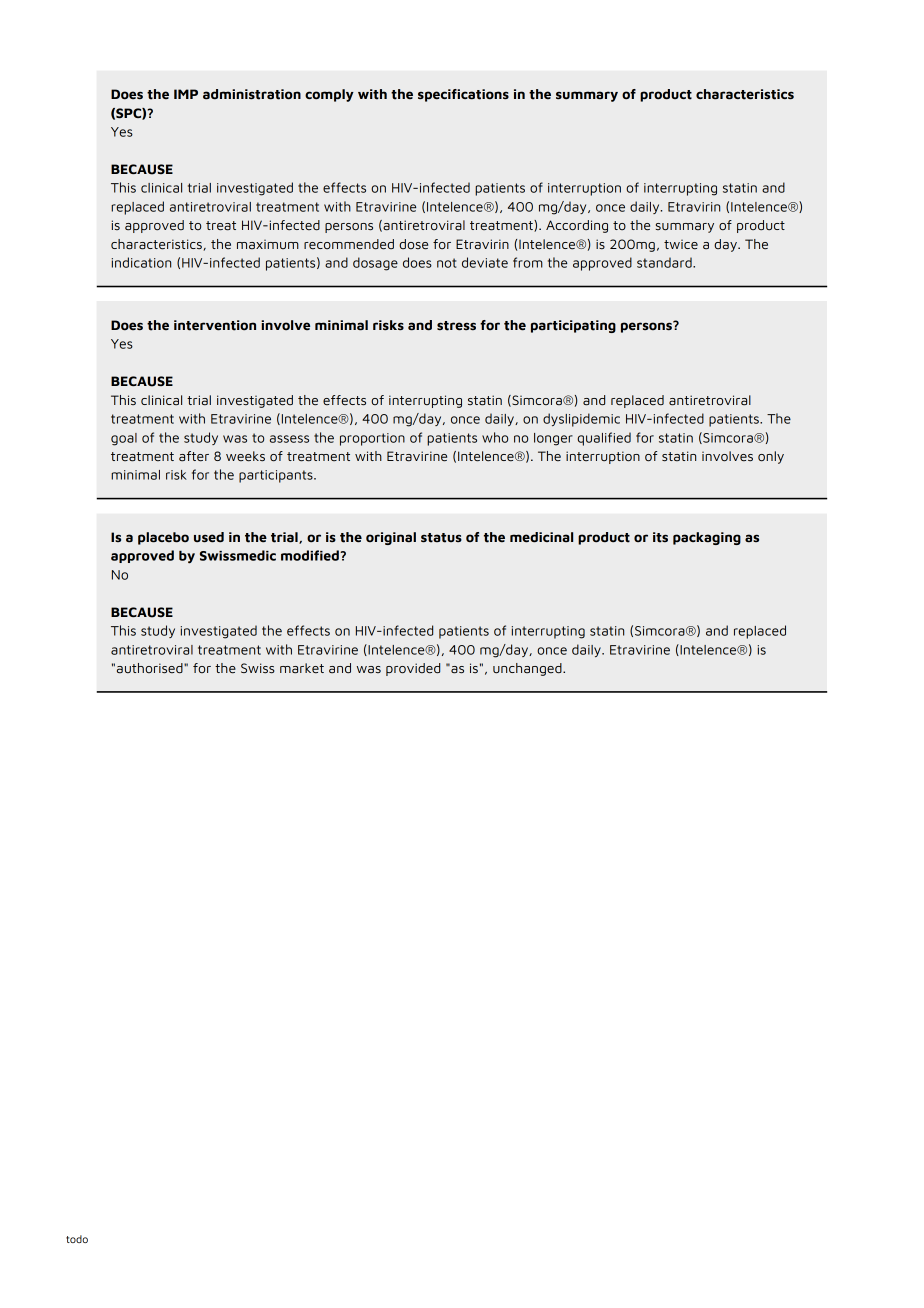 Image resolution: width=924 pixels, height=1308 pixels. I want to click on twice, so click(681, 245).
